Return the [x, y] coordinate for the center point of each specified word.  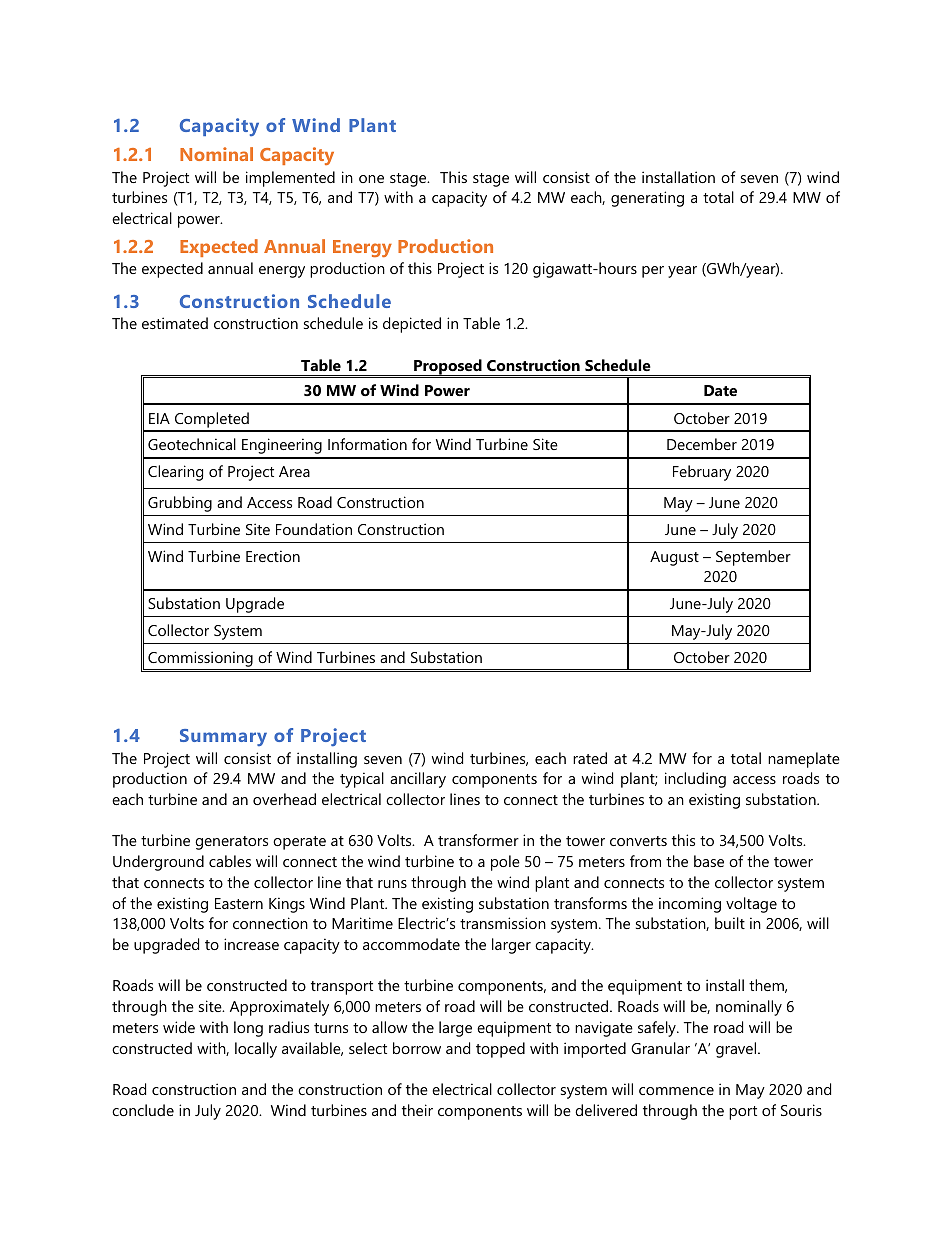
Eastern [239, 903]
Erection [273, 556]
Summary [223, 737]
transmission [503, 923]
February [702, 473]
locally [256, 1050]
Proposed [448, 367]
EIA [159, 418]
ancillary [418, 780]
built [730, 923]
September [753, 558]
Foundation [314, 529]
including [695, 780]
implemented [290, 179]
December [702, 444]
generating [647, 199]
